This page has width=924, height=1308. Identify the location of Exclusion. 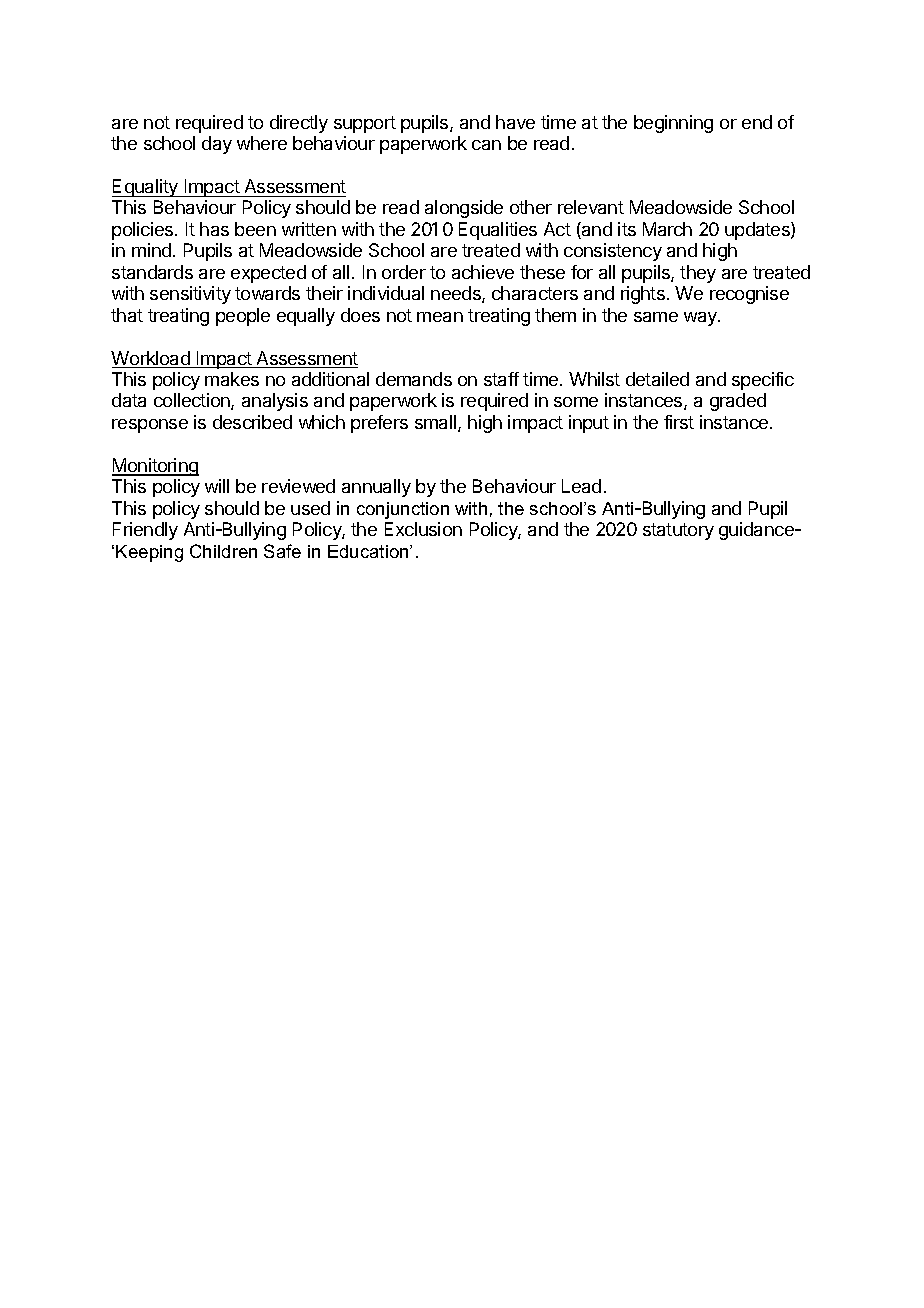
(423, 529).
